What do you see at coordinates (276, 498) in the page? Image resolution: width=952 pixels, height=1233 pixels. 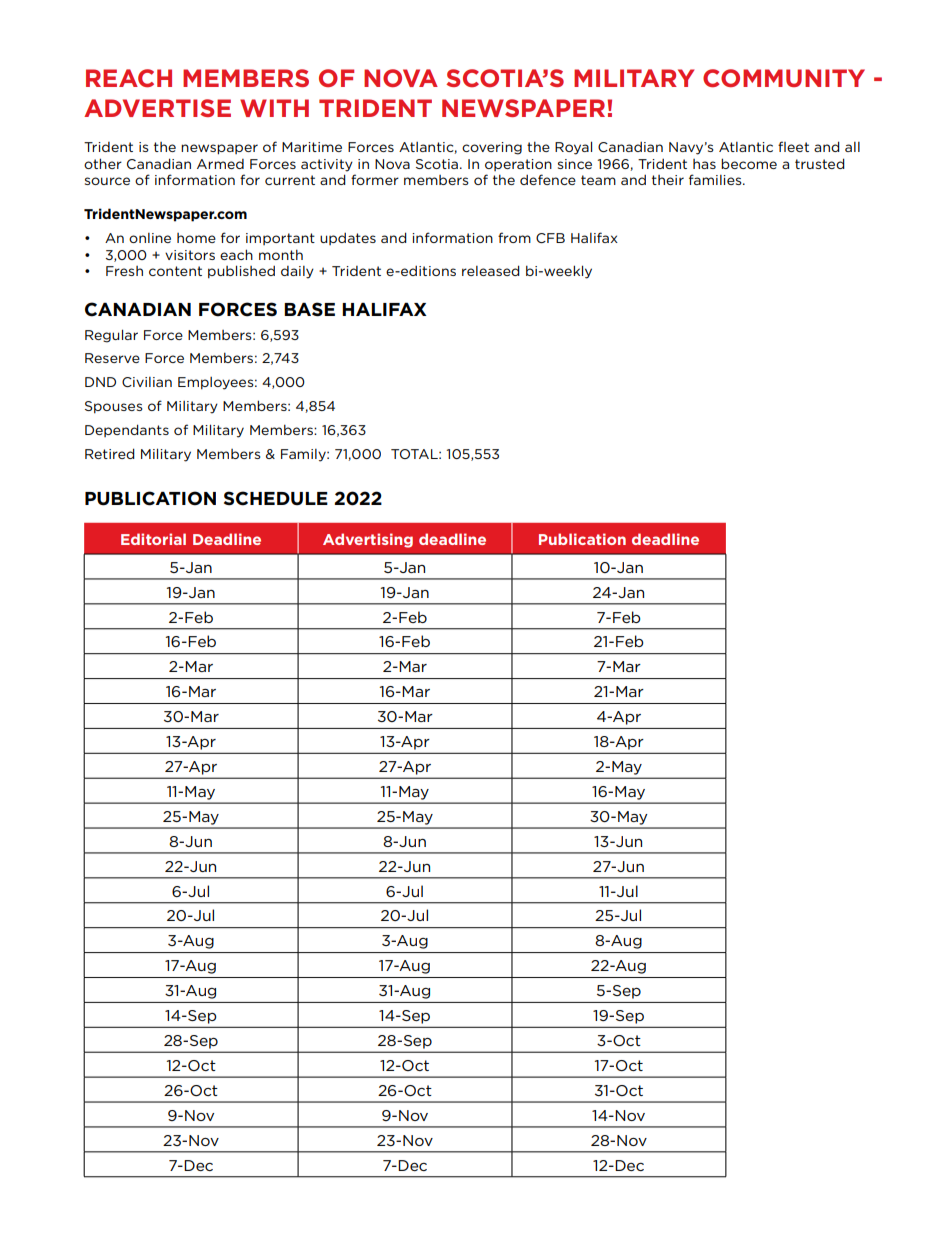 I see `SCHEDULE` at bounding box center [276, 498].
